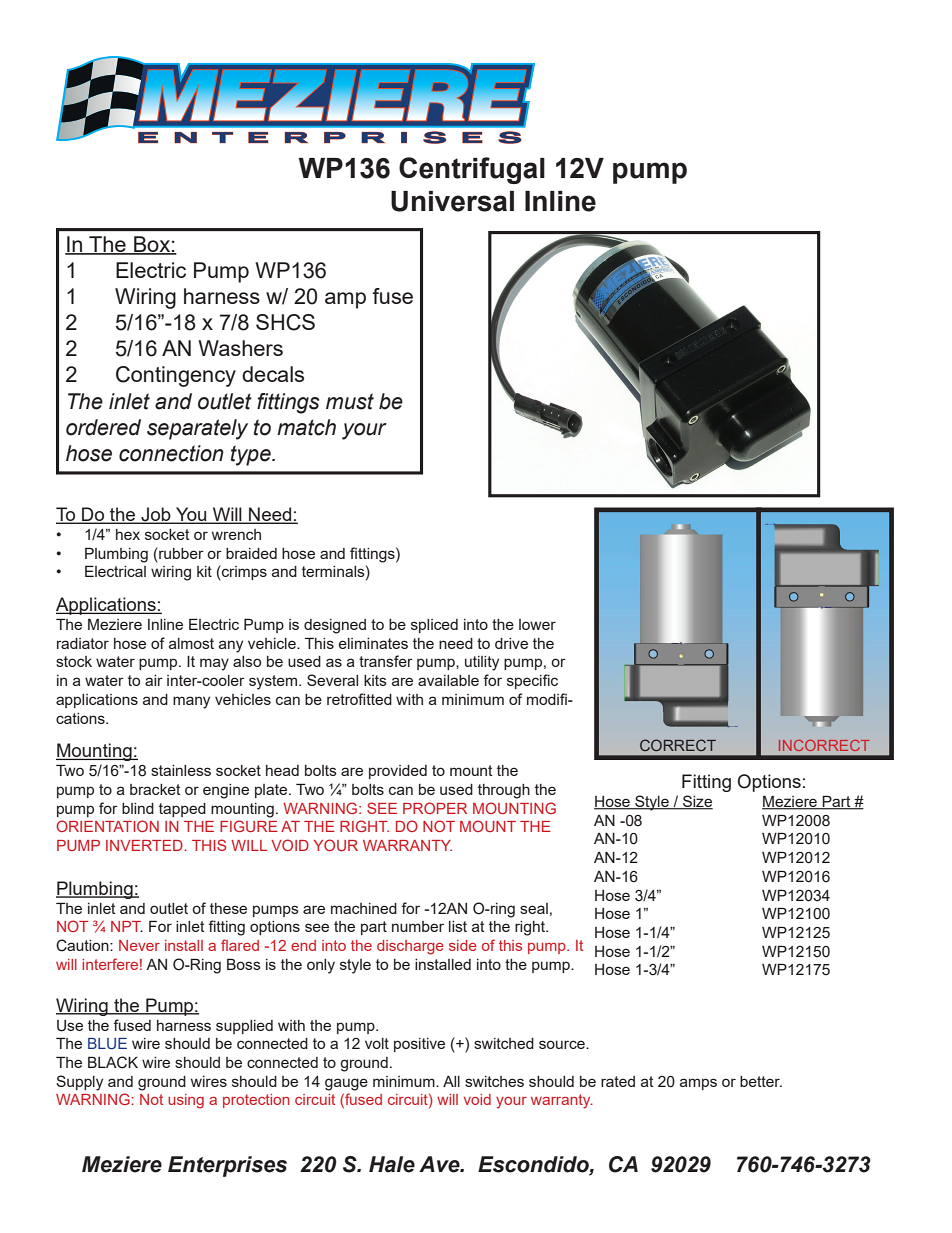 The height and width of the screenshot is (1233, 952). Describe the element at coordinates (537, 624) in the screenshot. I see `lower` at that location.
